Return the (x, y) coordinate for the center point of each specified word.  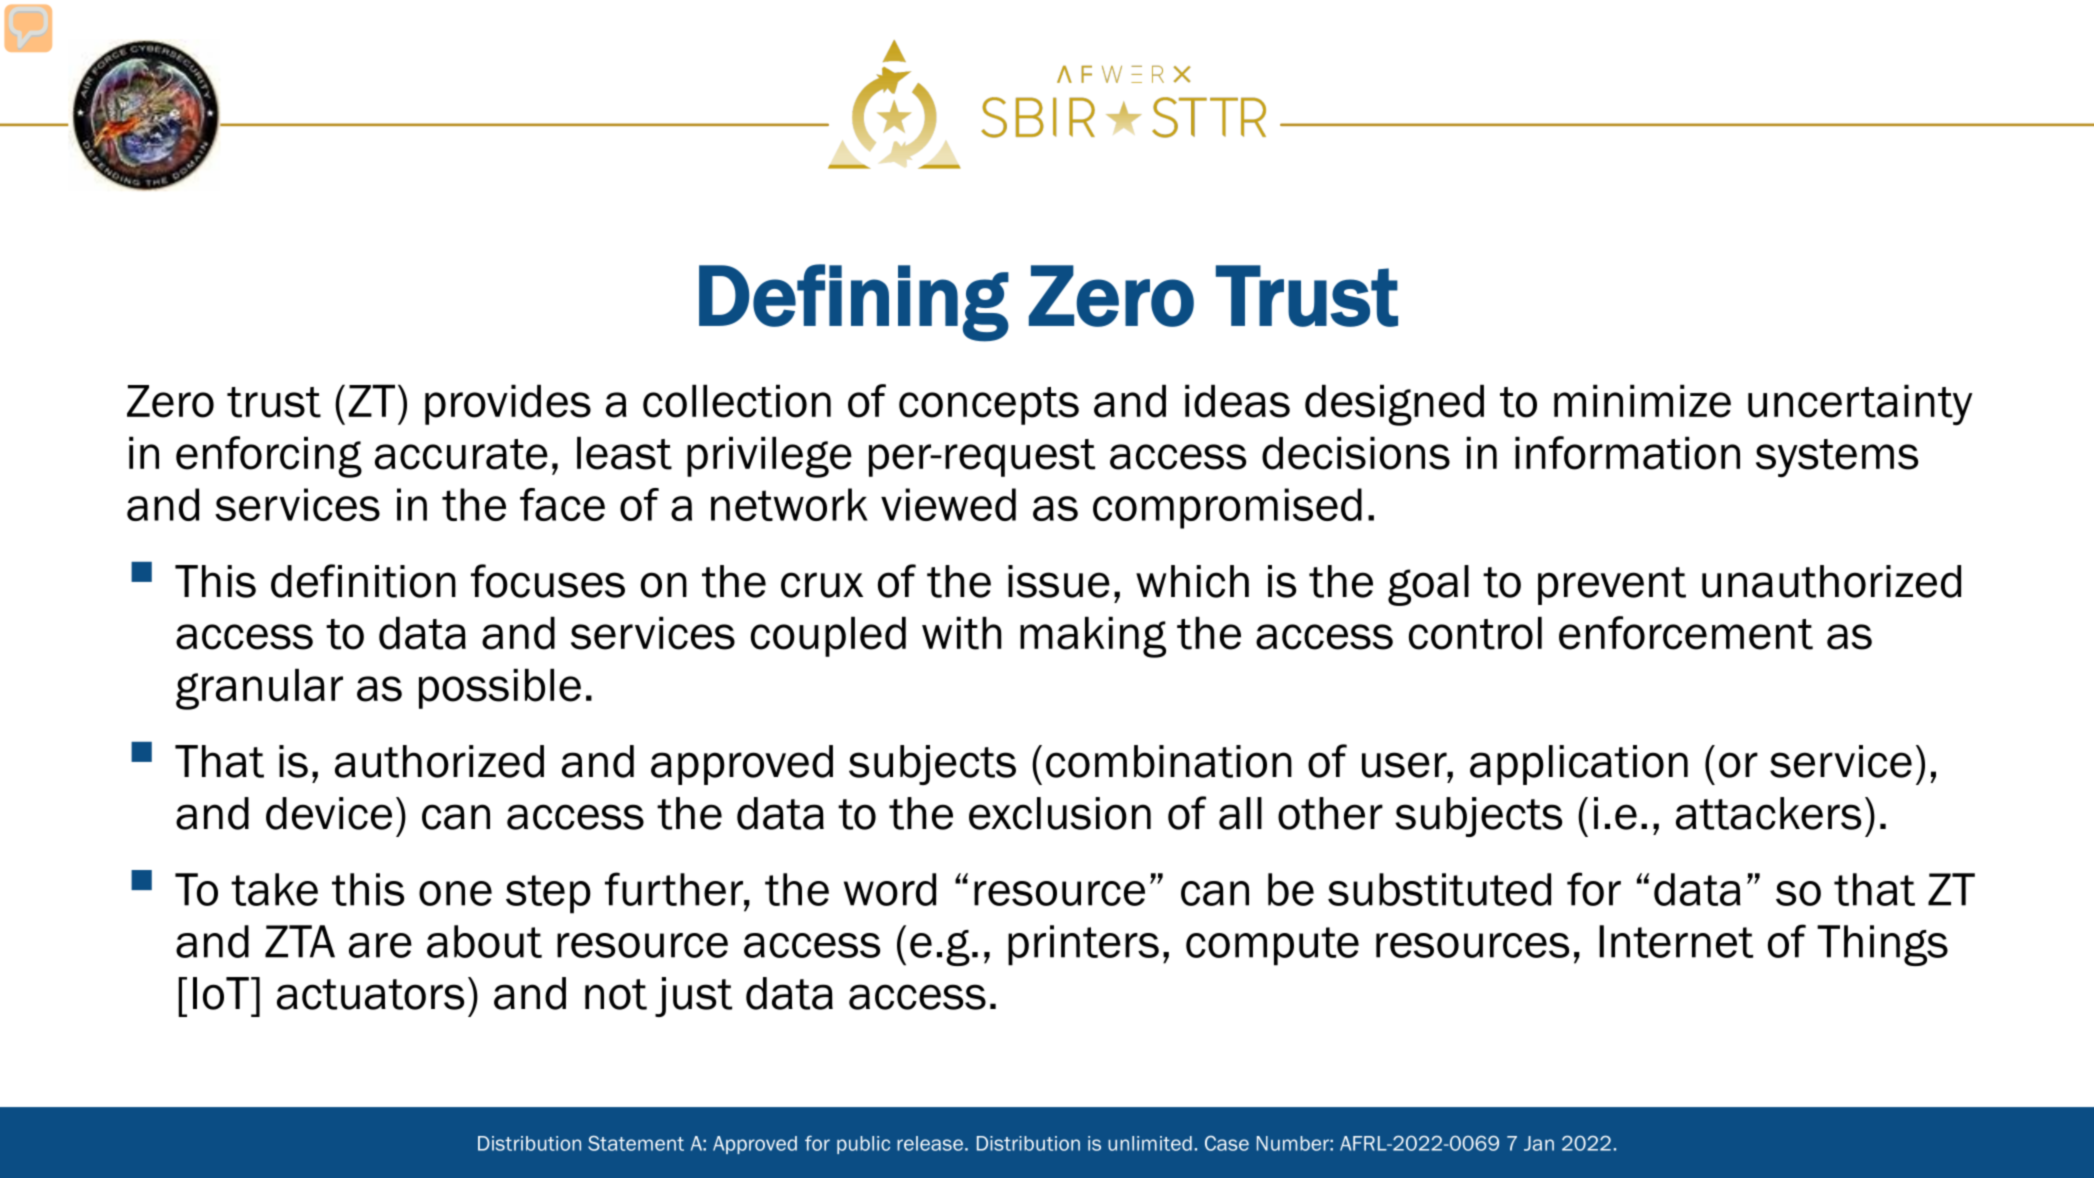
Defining (854, 303)
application (1579, 765)
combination (1169, 761)
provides (508, 405)
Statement (636, 1143)
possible (500, 689)
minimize (1642, 401)
